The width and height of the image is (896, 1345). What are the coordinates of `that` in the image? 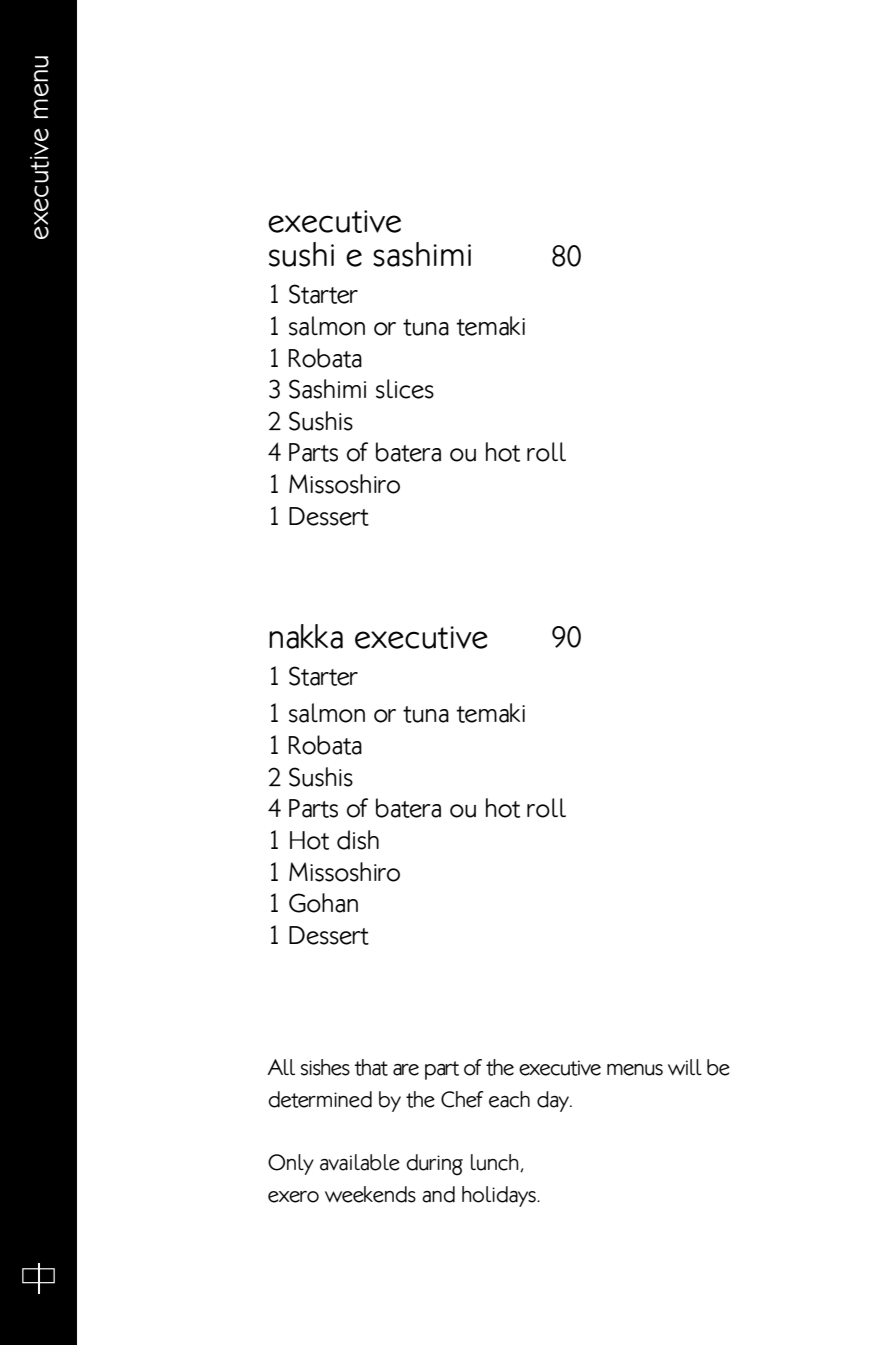 It's located at (371, 1067).
